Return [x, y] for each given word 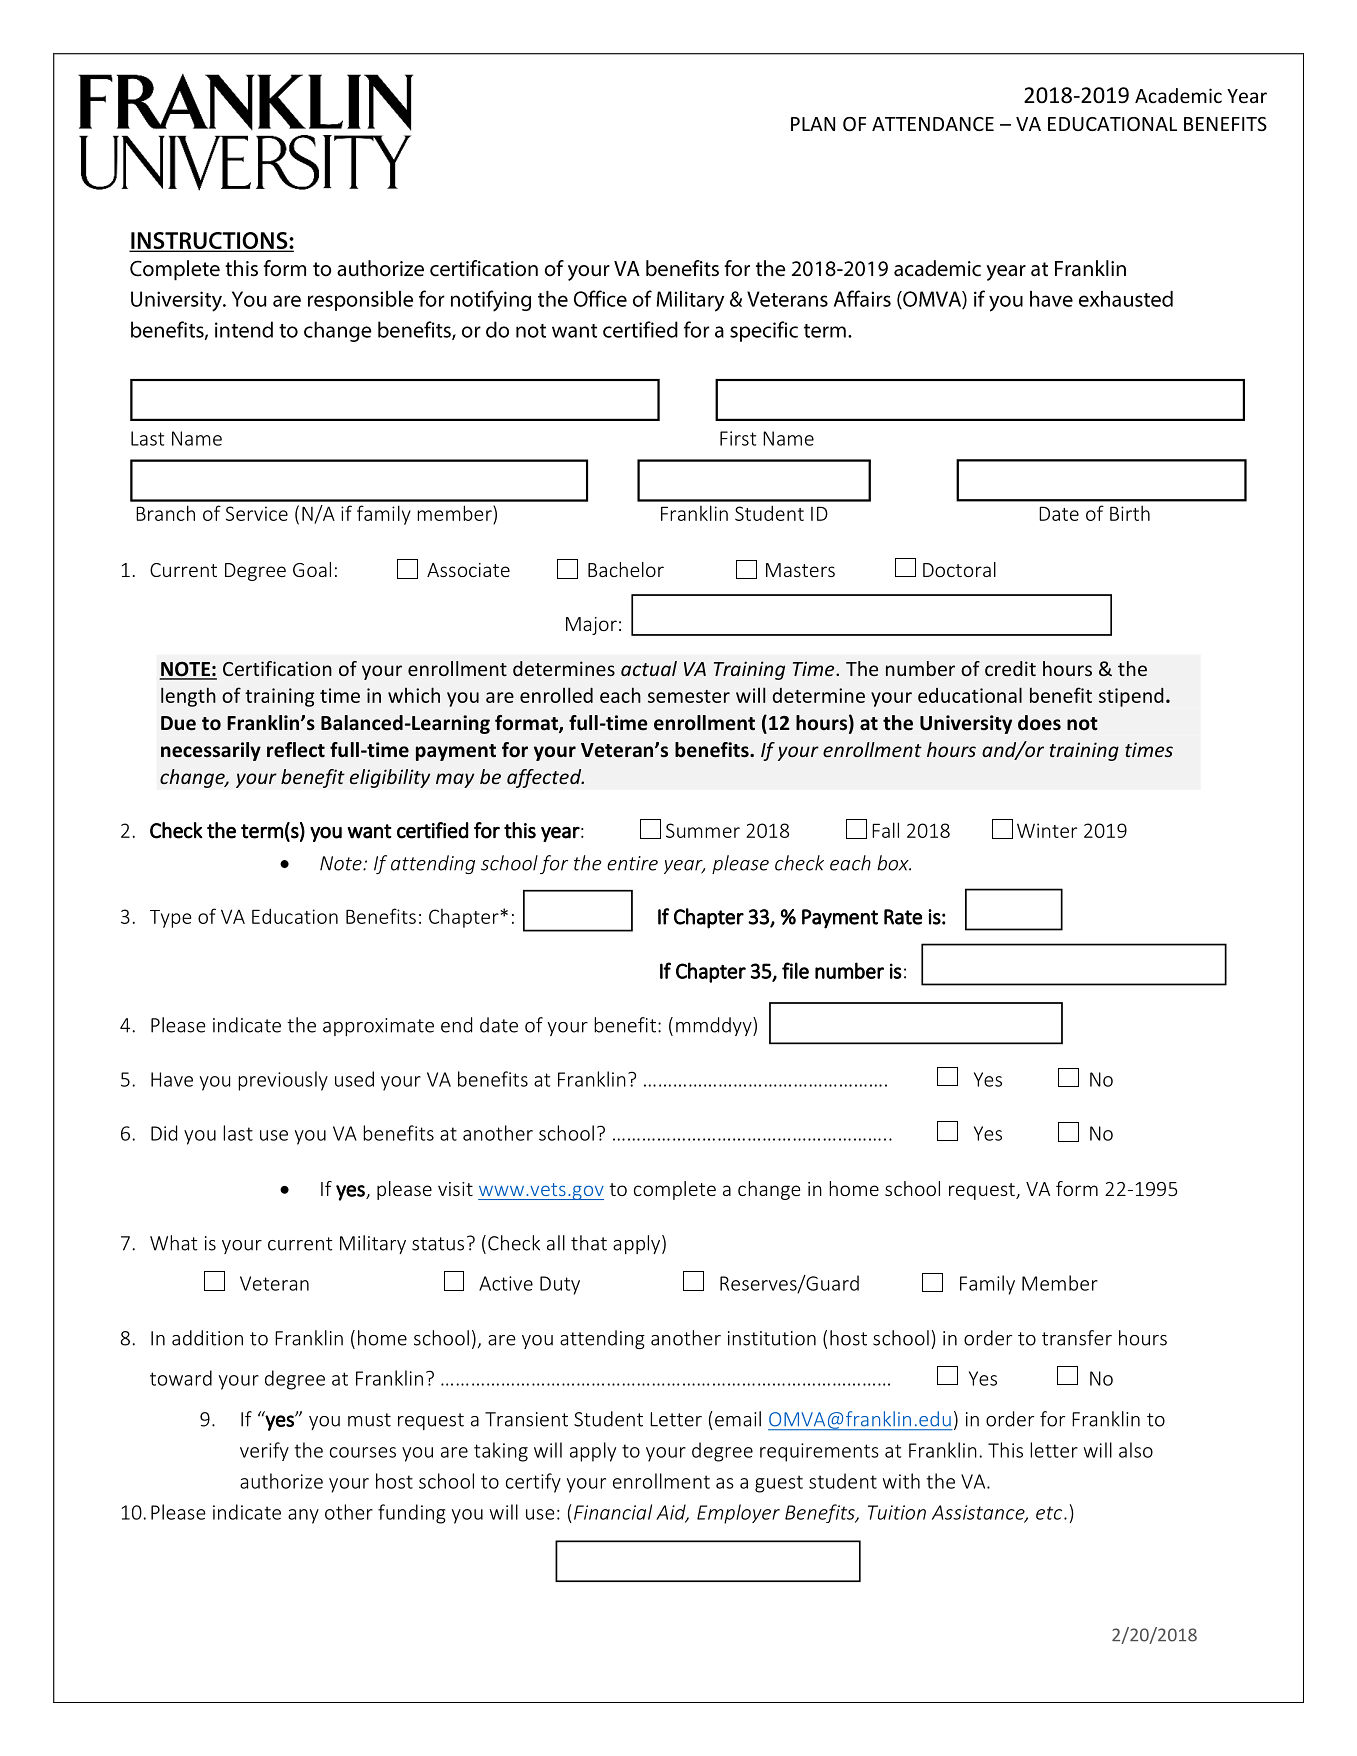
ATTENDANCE [933, 124]
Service [257, 513]
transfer [1077, 1338]
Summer [703, 830]
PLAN [813, 124]
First [738, 438]
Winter [1047, 830]
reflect [296, 750]
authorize [281, 1481]
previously [283, 1081]
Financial [613, 1512]
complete [675, 1190]
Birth [1130, 513]
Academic [1178, 95]
